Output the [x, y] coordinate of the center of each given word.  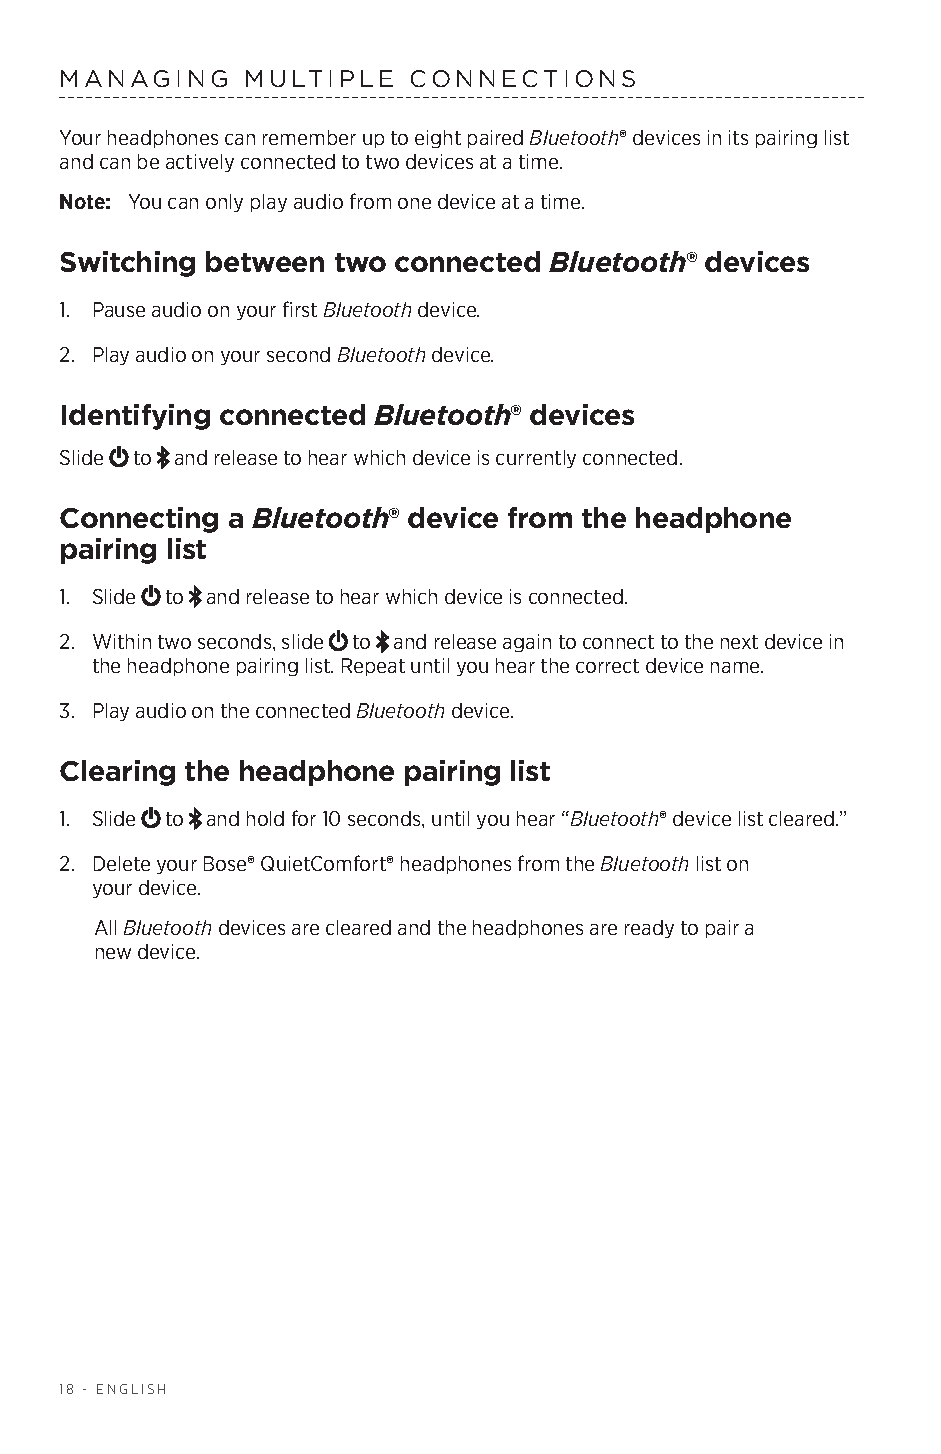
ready [649, 929]
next [739, 642]
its [738, 137]
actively [200, 163]
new [113, 953]
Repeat [373, 667]
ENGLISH [131, 1389]
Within [122, 641]
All [105, 927]
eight [438, 139]
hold [265, 818]
